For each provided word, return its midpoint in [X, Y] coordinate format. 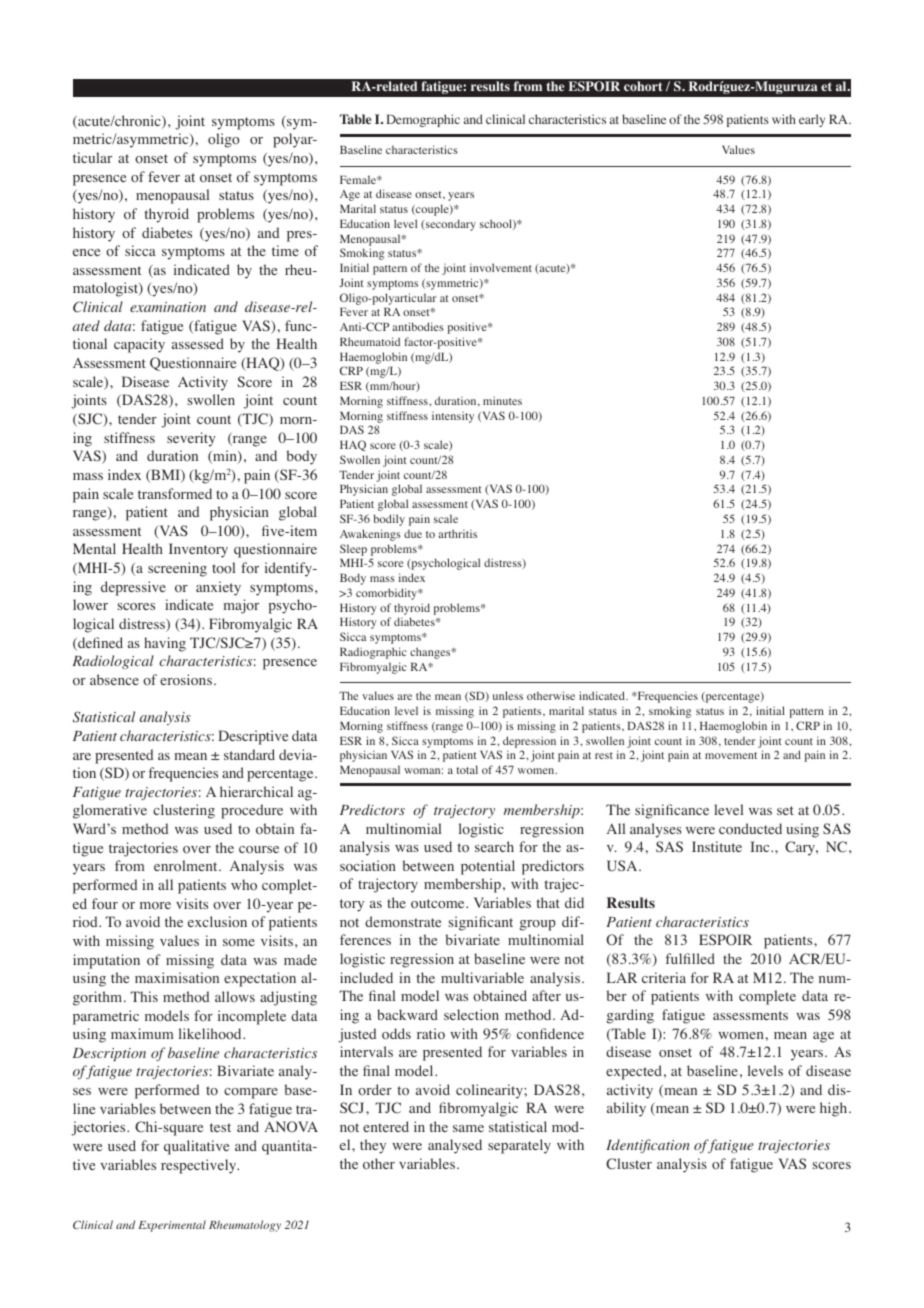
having [165, 644]
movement [731, 755]
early [812, 120]
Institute [717, 846]
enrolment [187, 866]
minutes [502, 400]
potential [488, 867]
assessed [198, 343]
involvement [501, 267]
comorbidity [388, 594]
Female [359, 179]
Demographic [423, 120]
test [220, 1127]
